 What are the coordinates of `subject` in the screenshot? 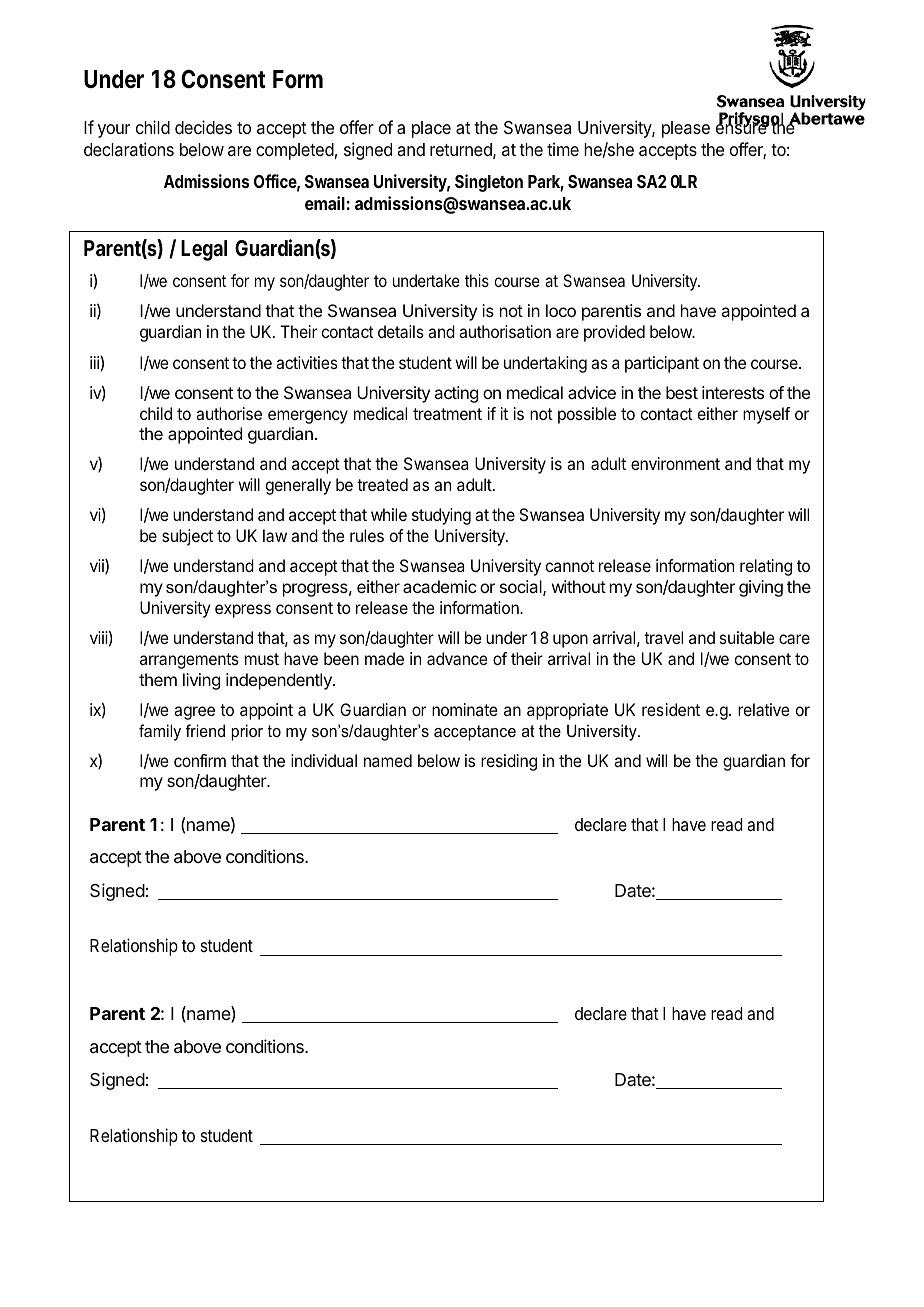 It's located at (187, 537).
